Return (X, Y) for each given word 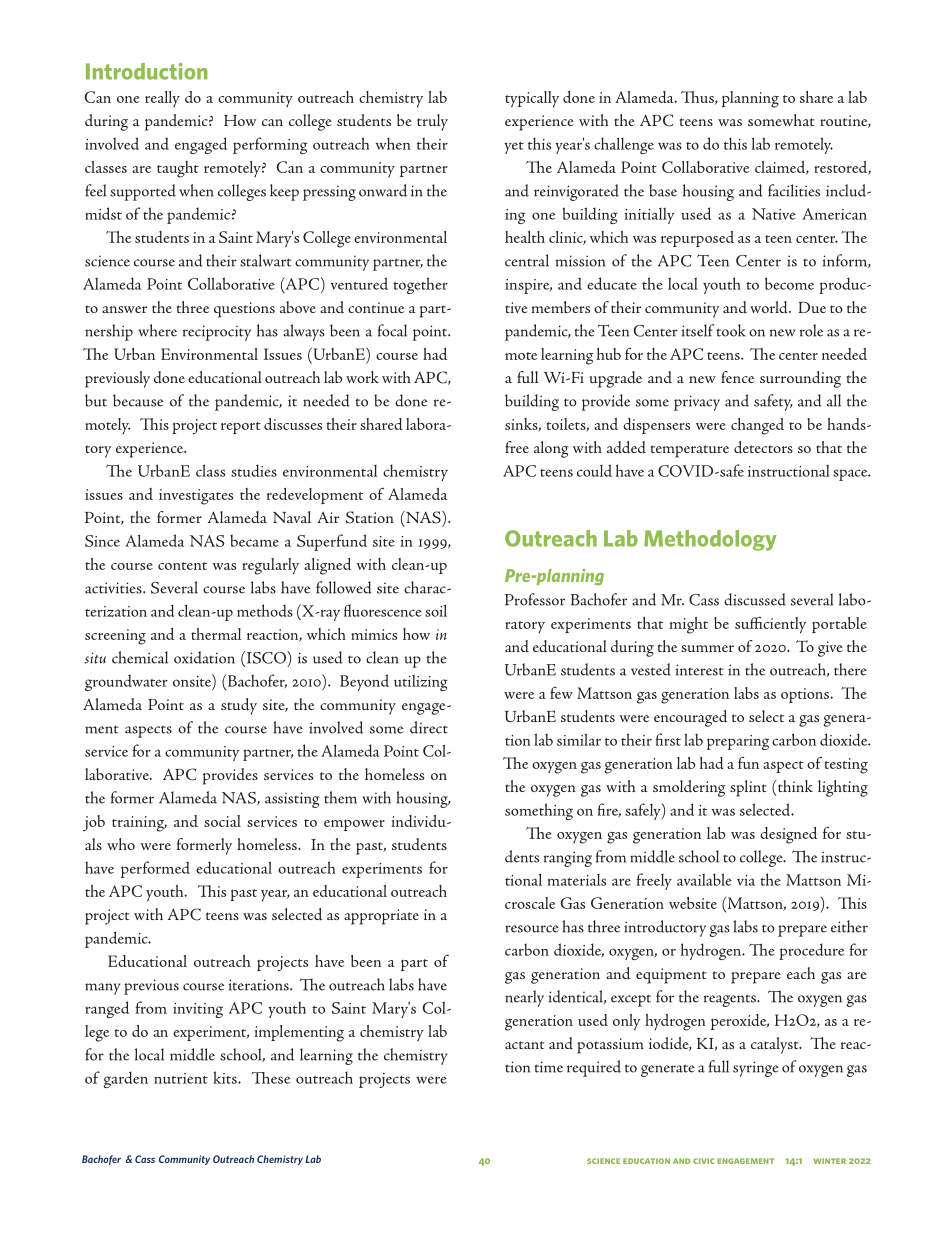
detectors (763, 447)
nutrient (181, 1078)
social (222, 821)
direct (429, 727)
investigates (196, 497)
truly (432, 122)
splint (748, 788)
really (162, 99)
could (594, 470)
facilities (794, 190)
